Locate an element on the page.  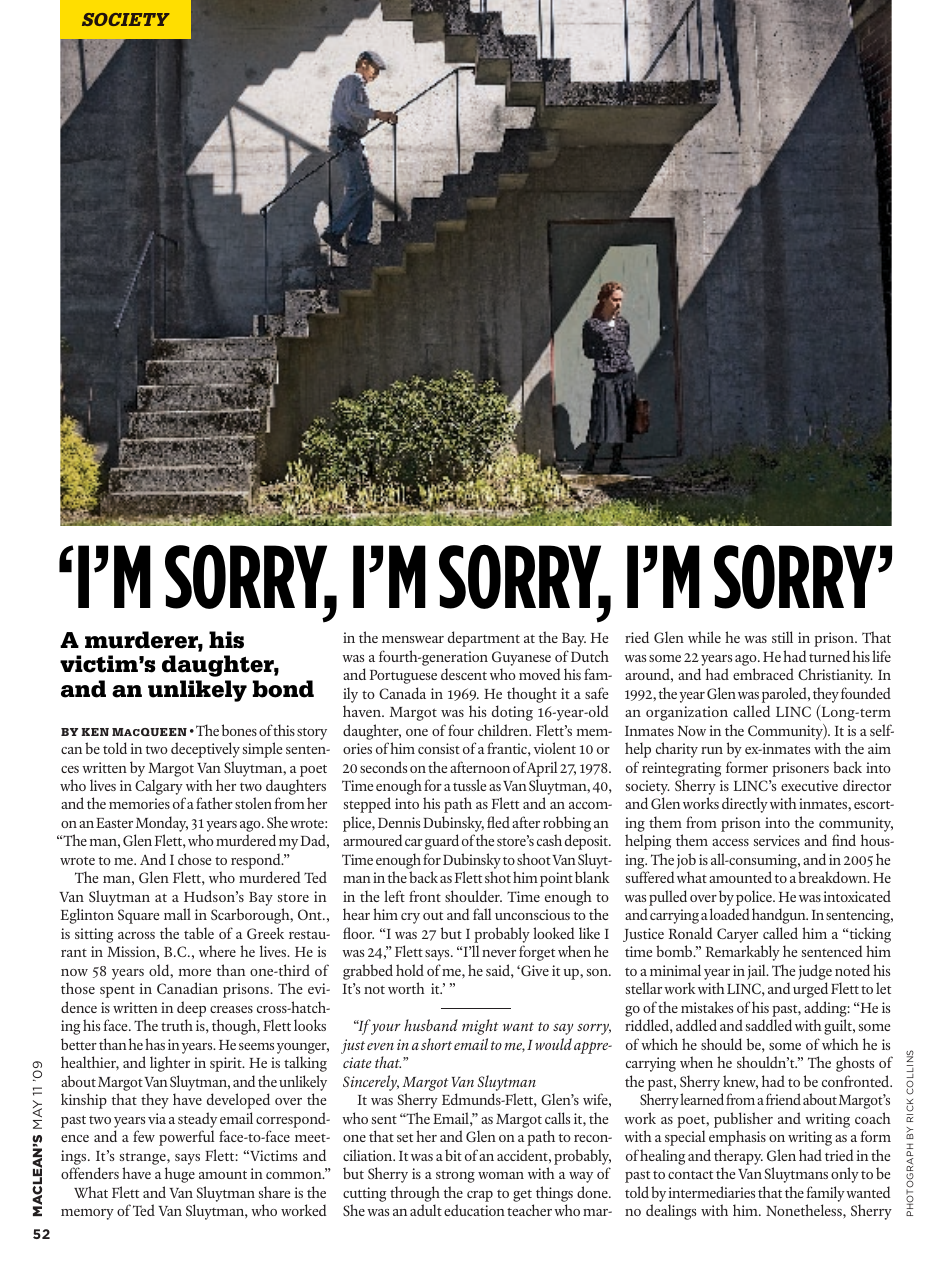
department is located at coordinates (484, 639).
